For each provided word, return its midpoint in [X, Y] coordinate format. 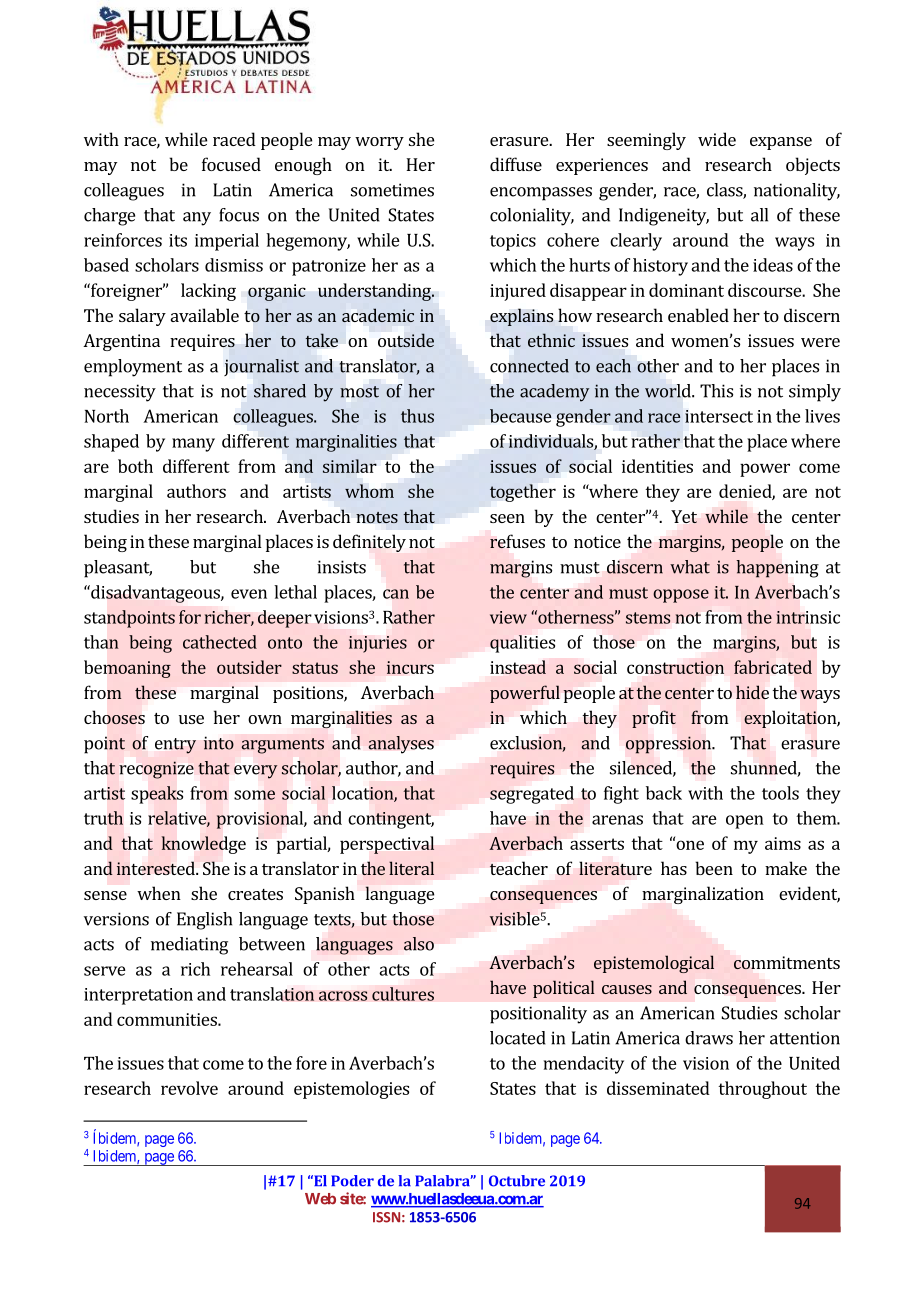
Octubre [517, 1181]
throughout [762, 1090]
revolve [189, 1088]
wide [717, 139]
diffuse [516, 164]
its [178, 240]
